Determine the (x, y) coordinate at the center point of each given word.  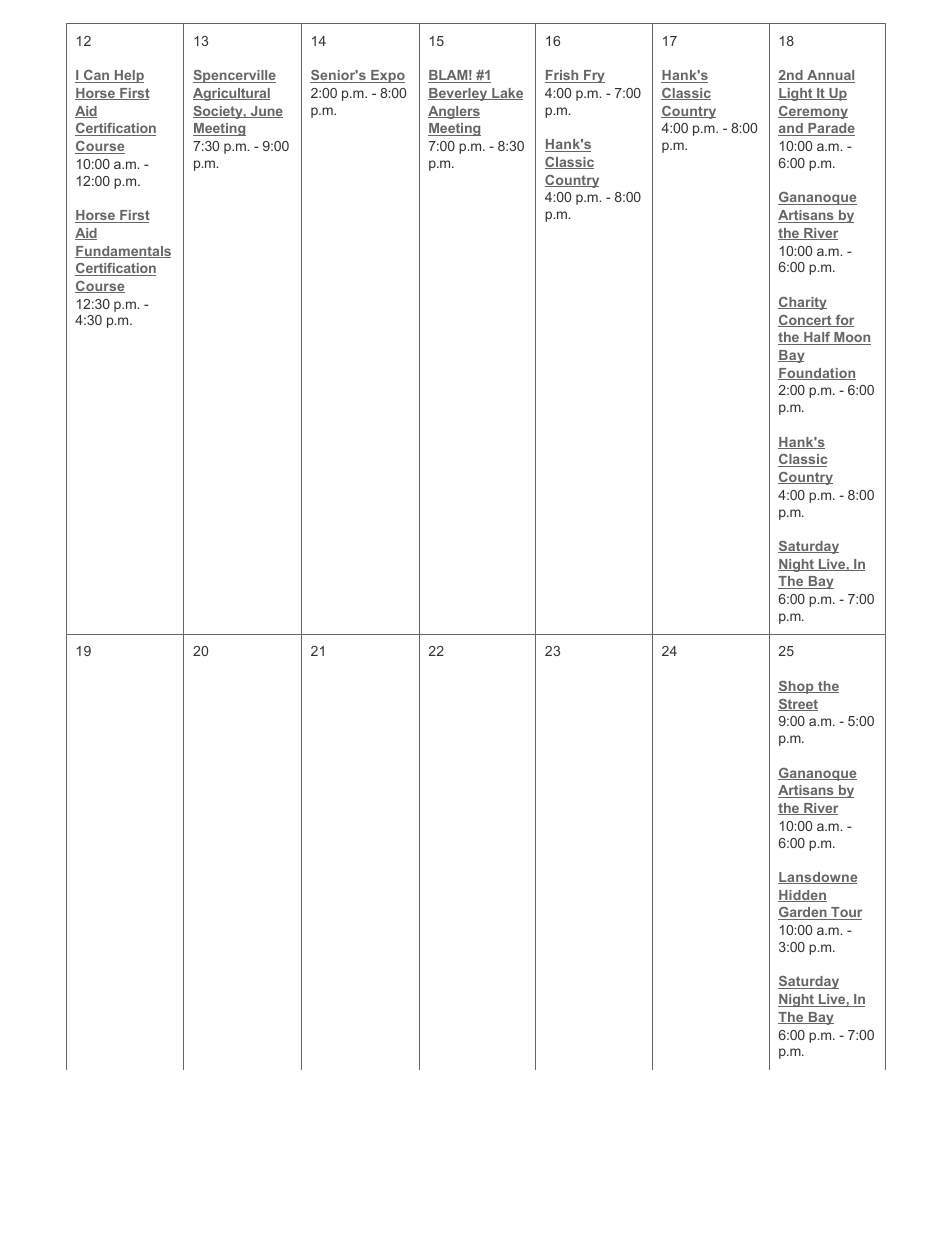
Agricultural (231, 94)
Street (798, 705)
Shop (797, 687)
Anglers (454, 112)
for (843, 321)
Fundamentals (123, 252)
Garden (803, 913)
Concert (806, 321)
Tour (845, 913)
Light (796, 94)
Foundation (817, 374)
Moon (851, 338)
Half (817, 338)
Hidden (802, 896)
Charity (802, 303)
